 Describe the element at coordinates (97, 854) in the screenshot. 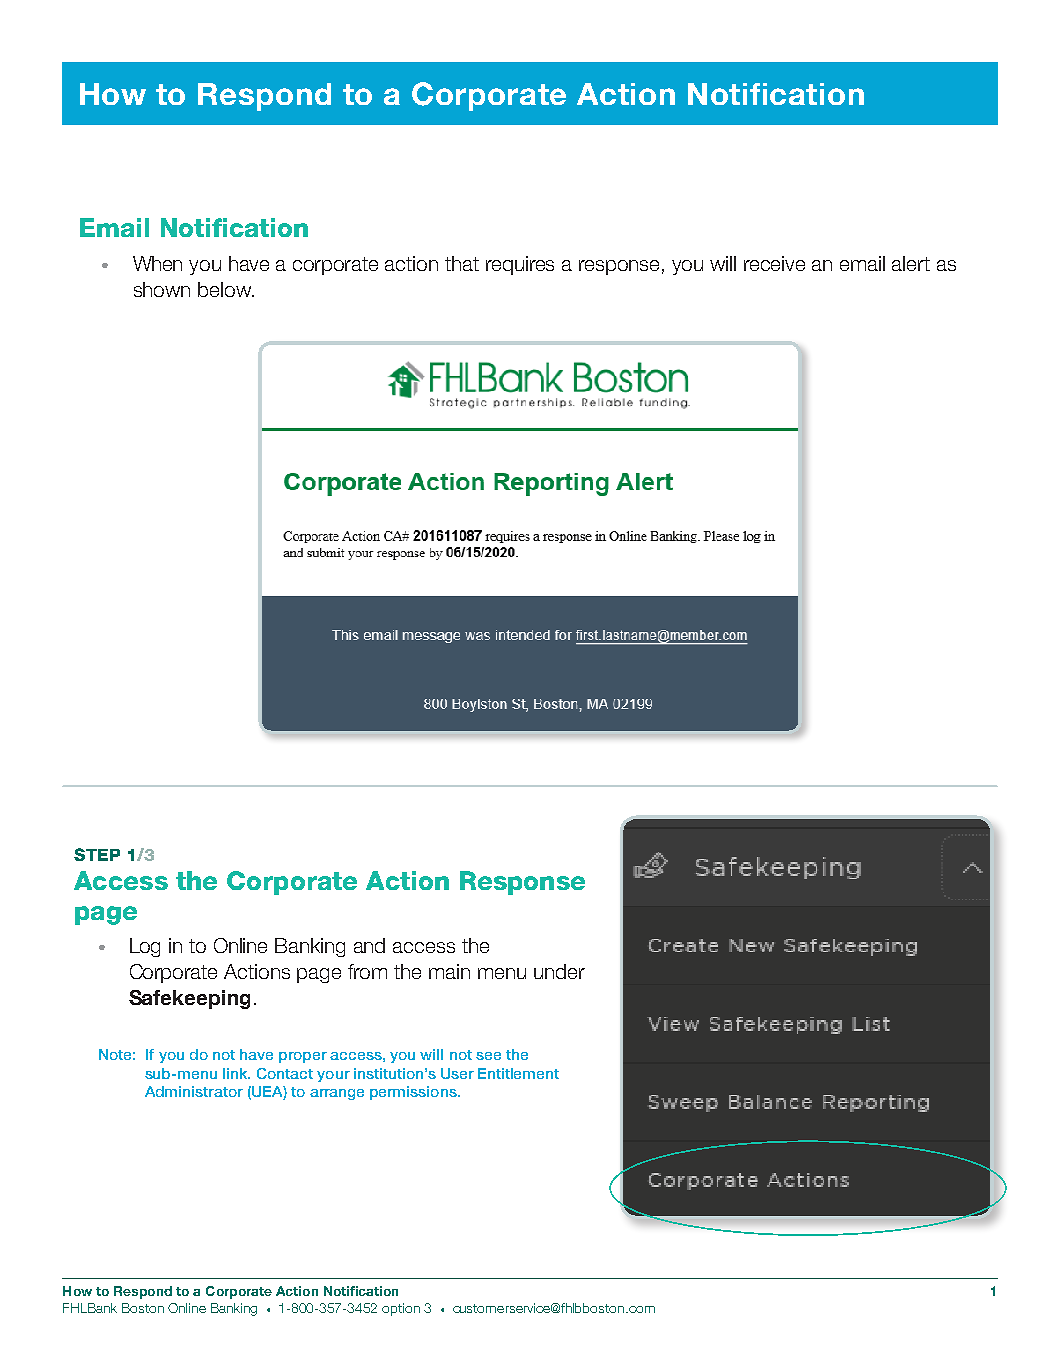

I see `STEP` at that location.
